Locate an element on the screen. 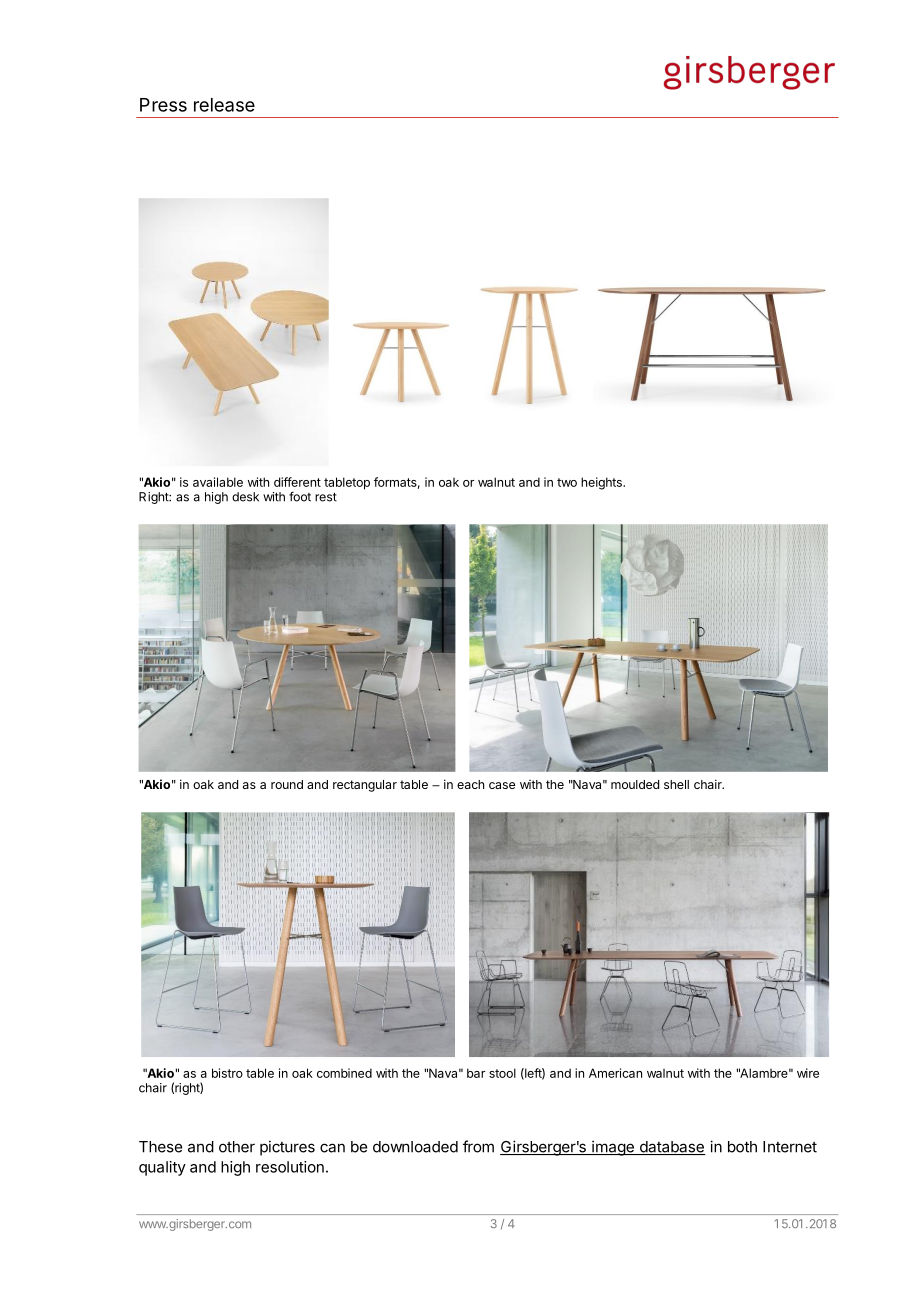 The height and width of the screenshot is (1308, 924). both is located at coordinates (742, 1147).
